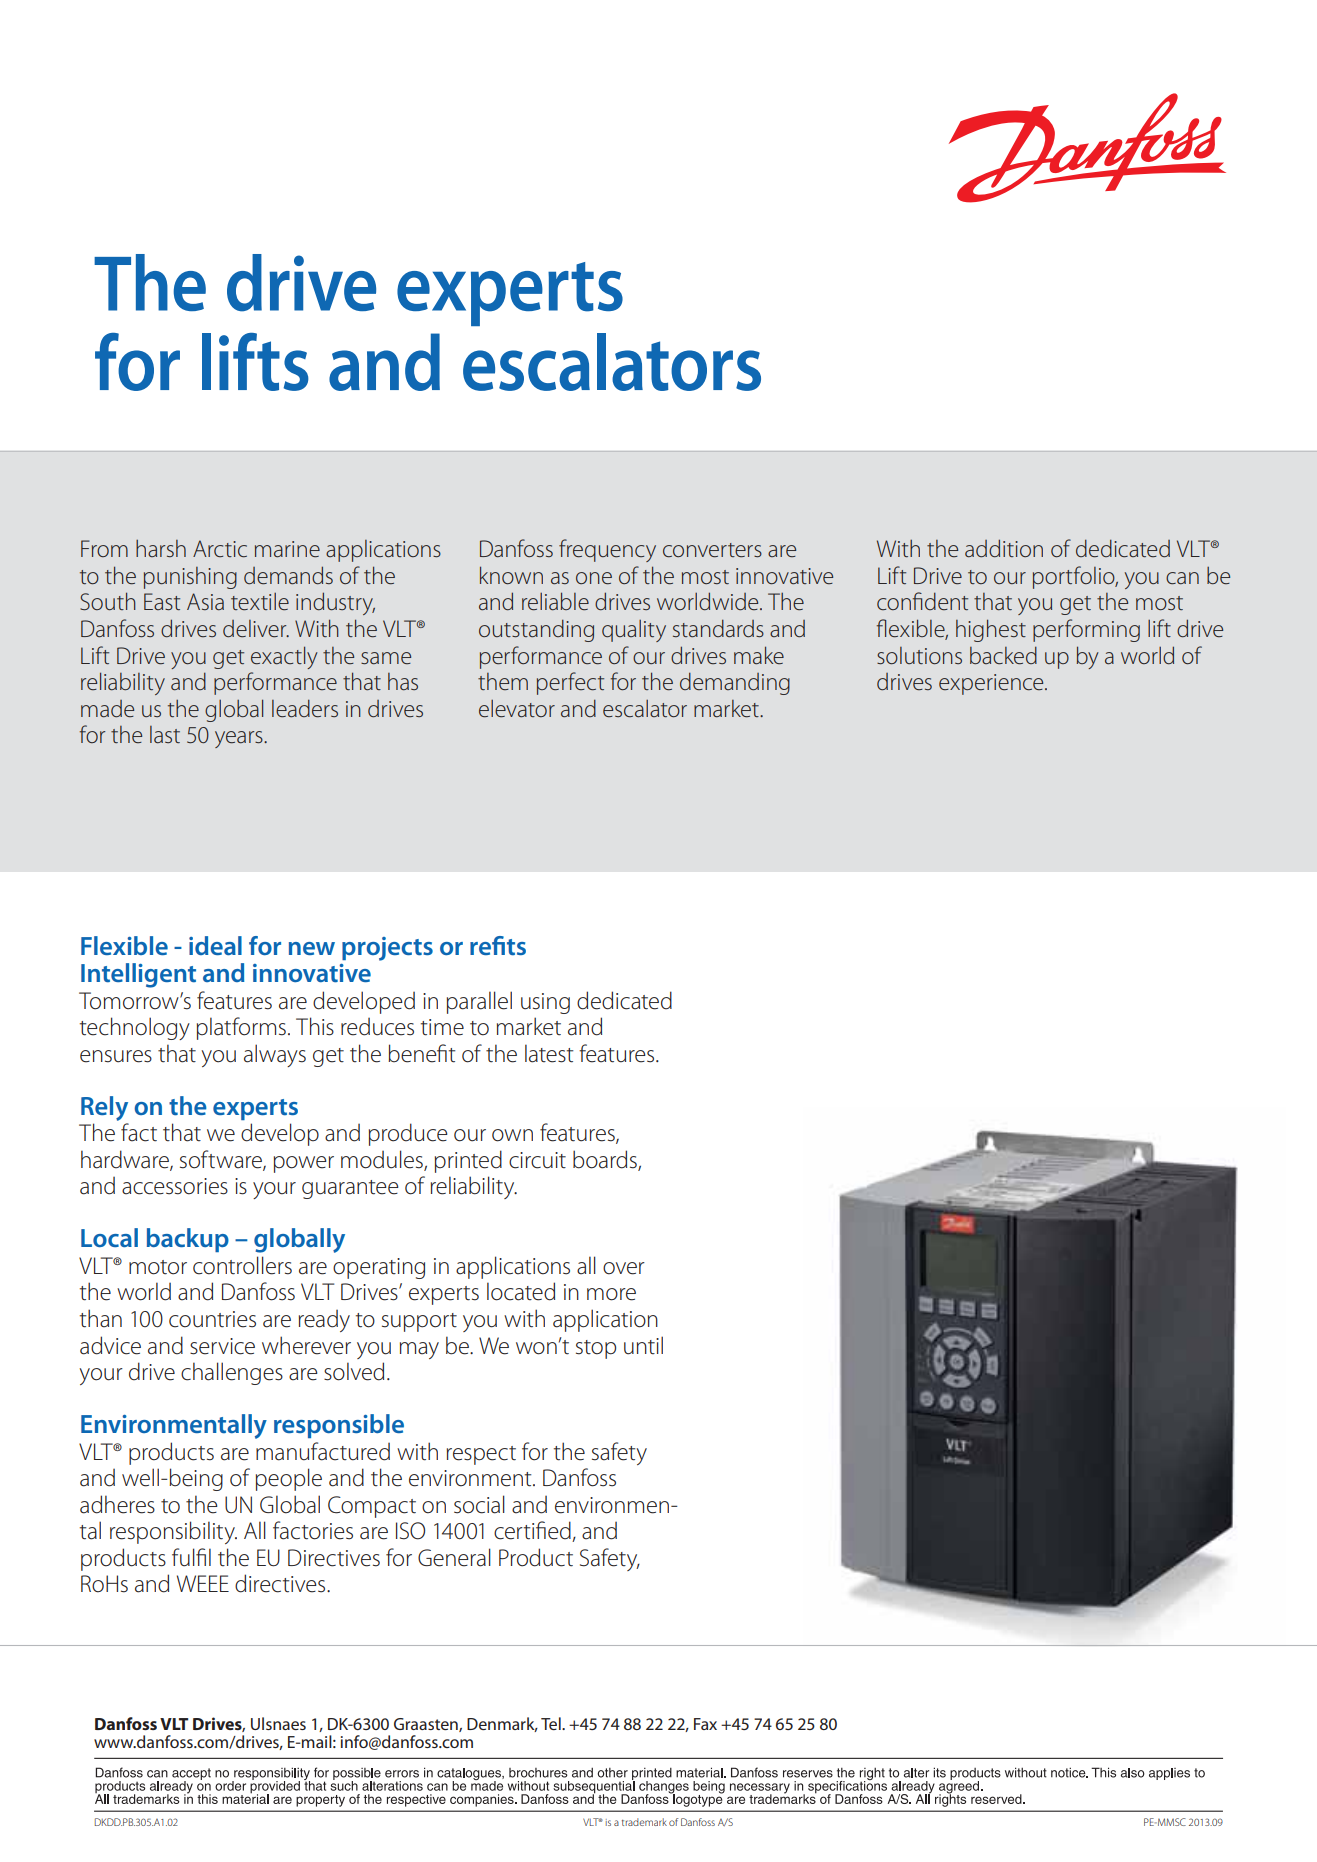 This document has height=1862, width=1317. Describe the element at coordinates (606, 1160) in the document. I see `boards` at that location.
